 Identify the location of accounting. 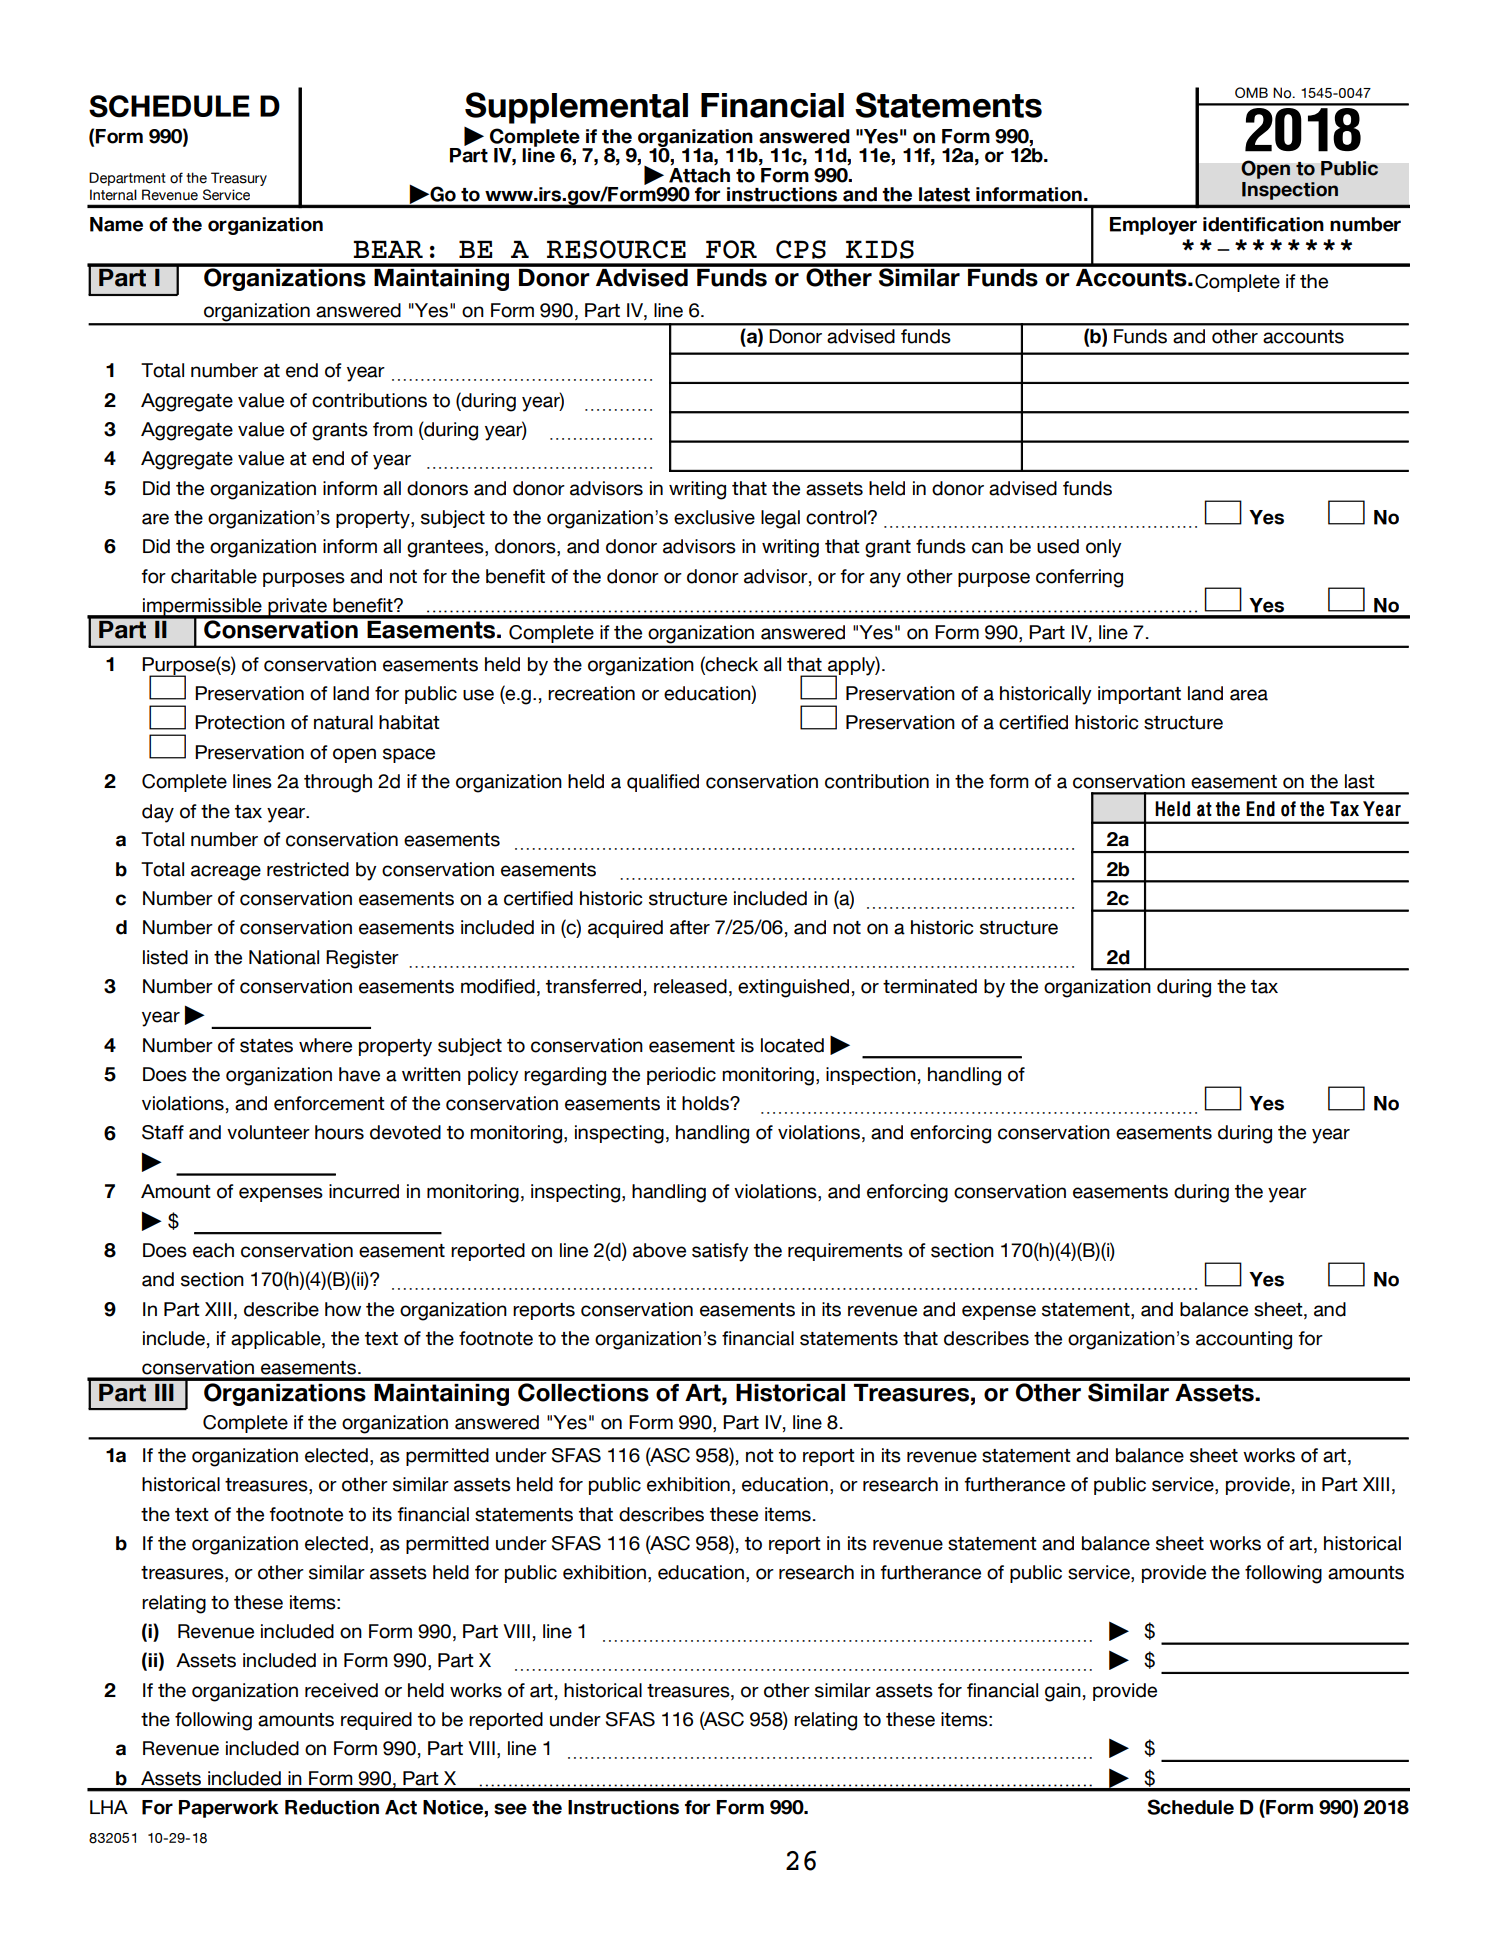
(1244, 1340).
